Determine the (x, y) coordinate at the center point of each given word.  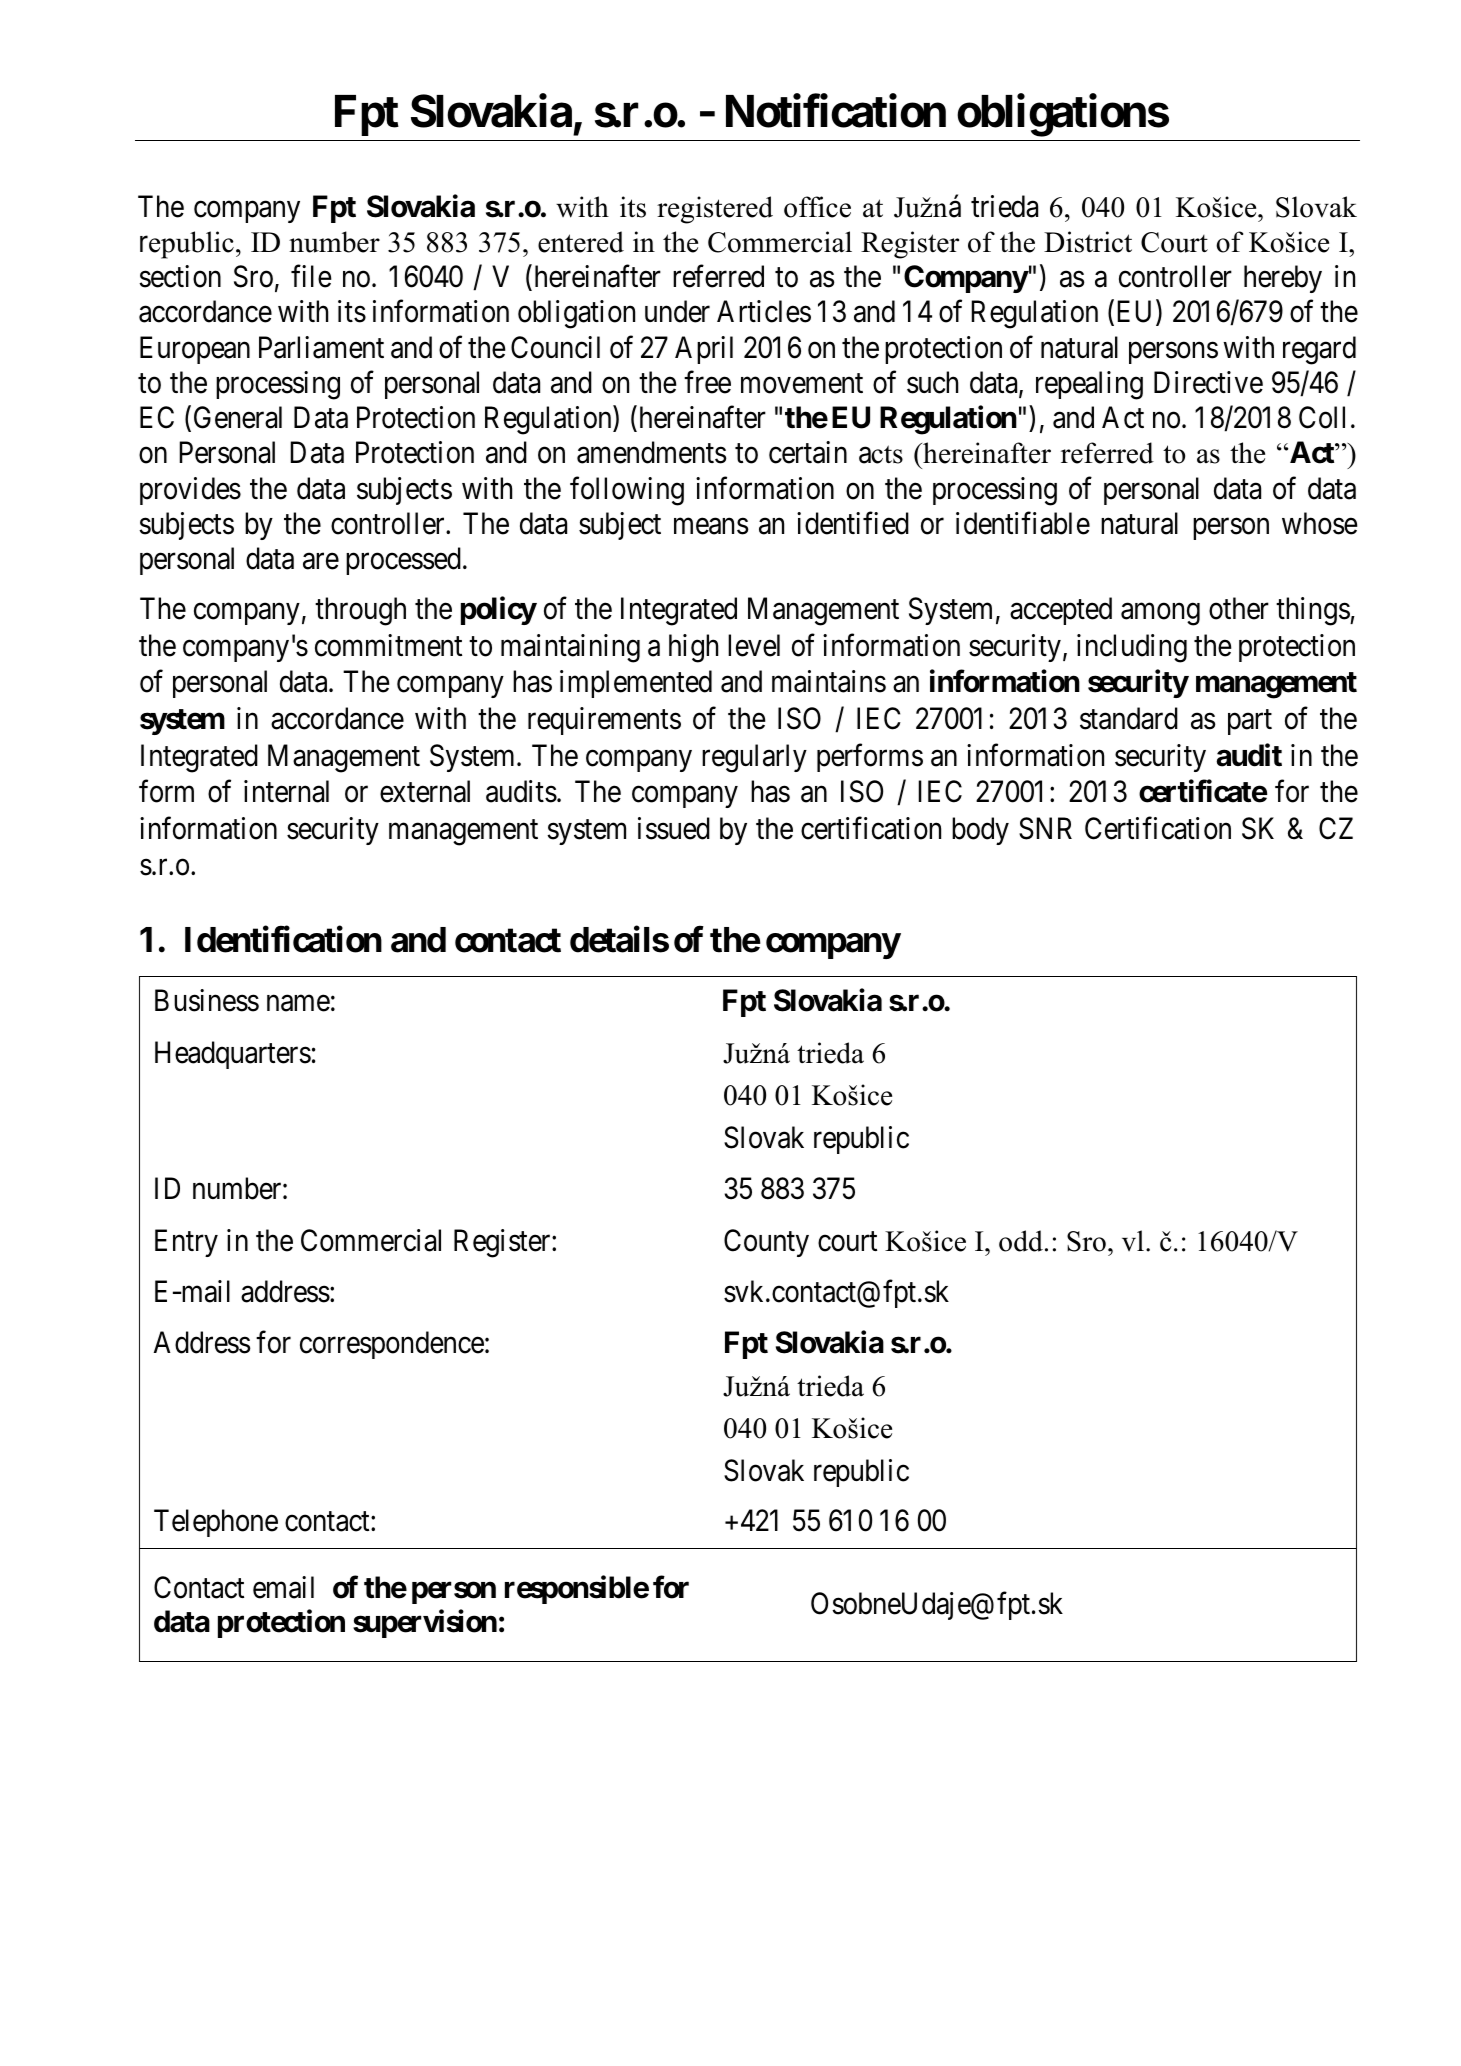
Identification (283, 939)
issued (674, 828)
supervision (425, 1624)
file (311, 276)
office (817, 207)
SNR (1045, 828)
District (1088, 242)
